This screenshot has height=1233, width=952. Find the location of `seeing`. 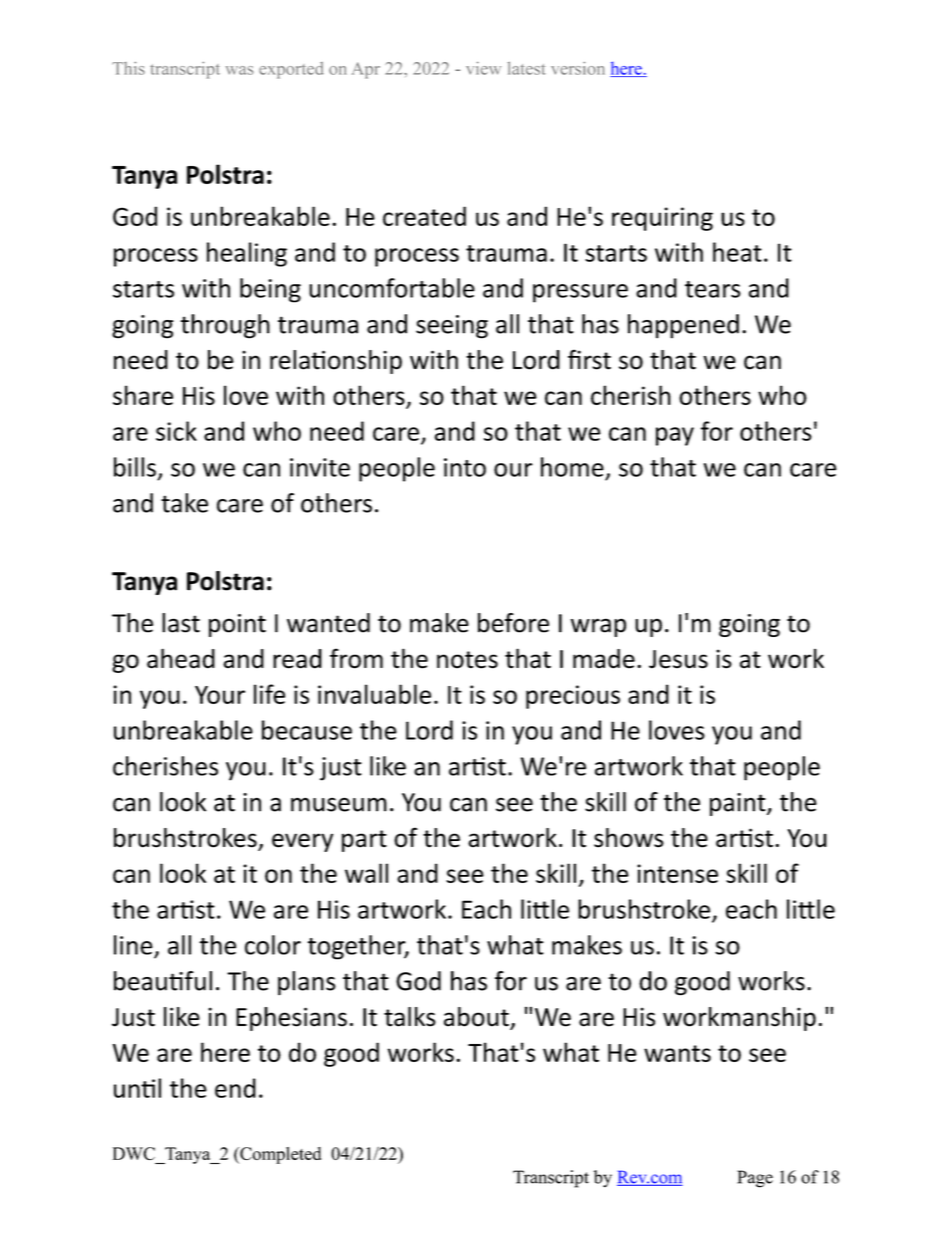

seeing is located at coordinates (452, 327).
